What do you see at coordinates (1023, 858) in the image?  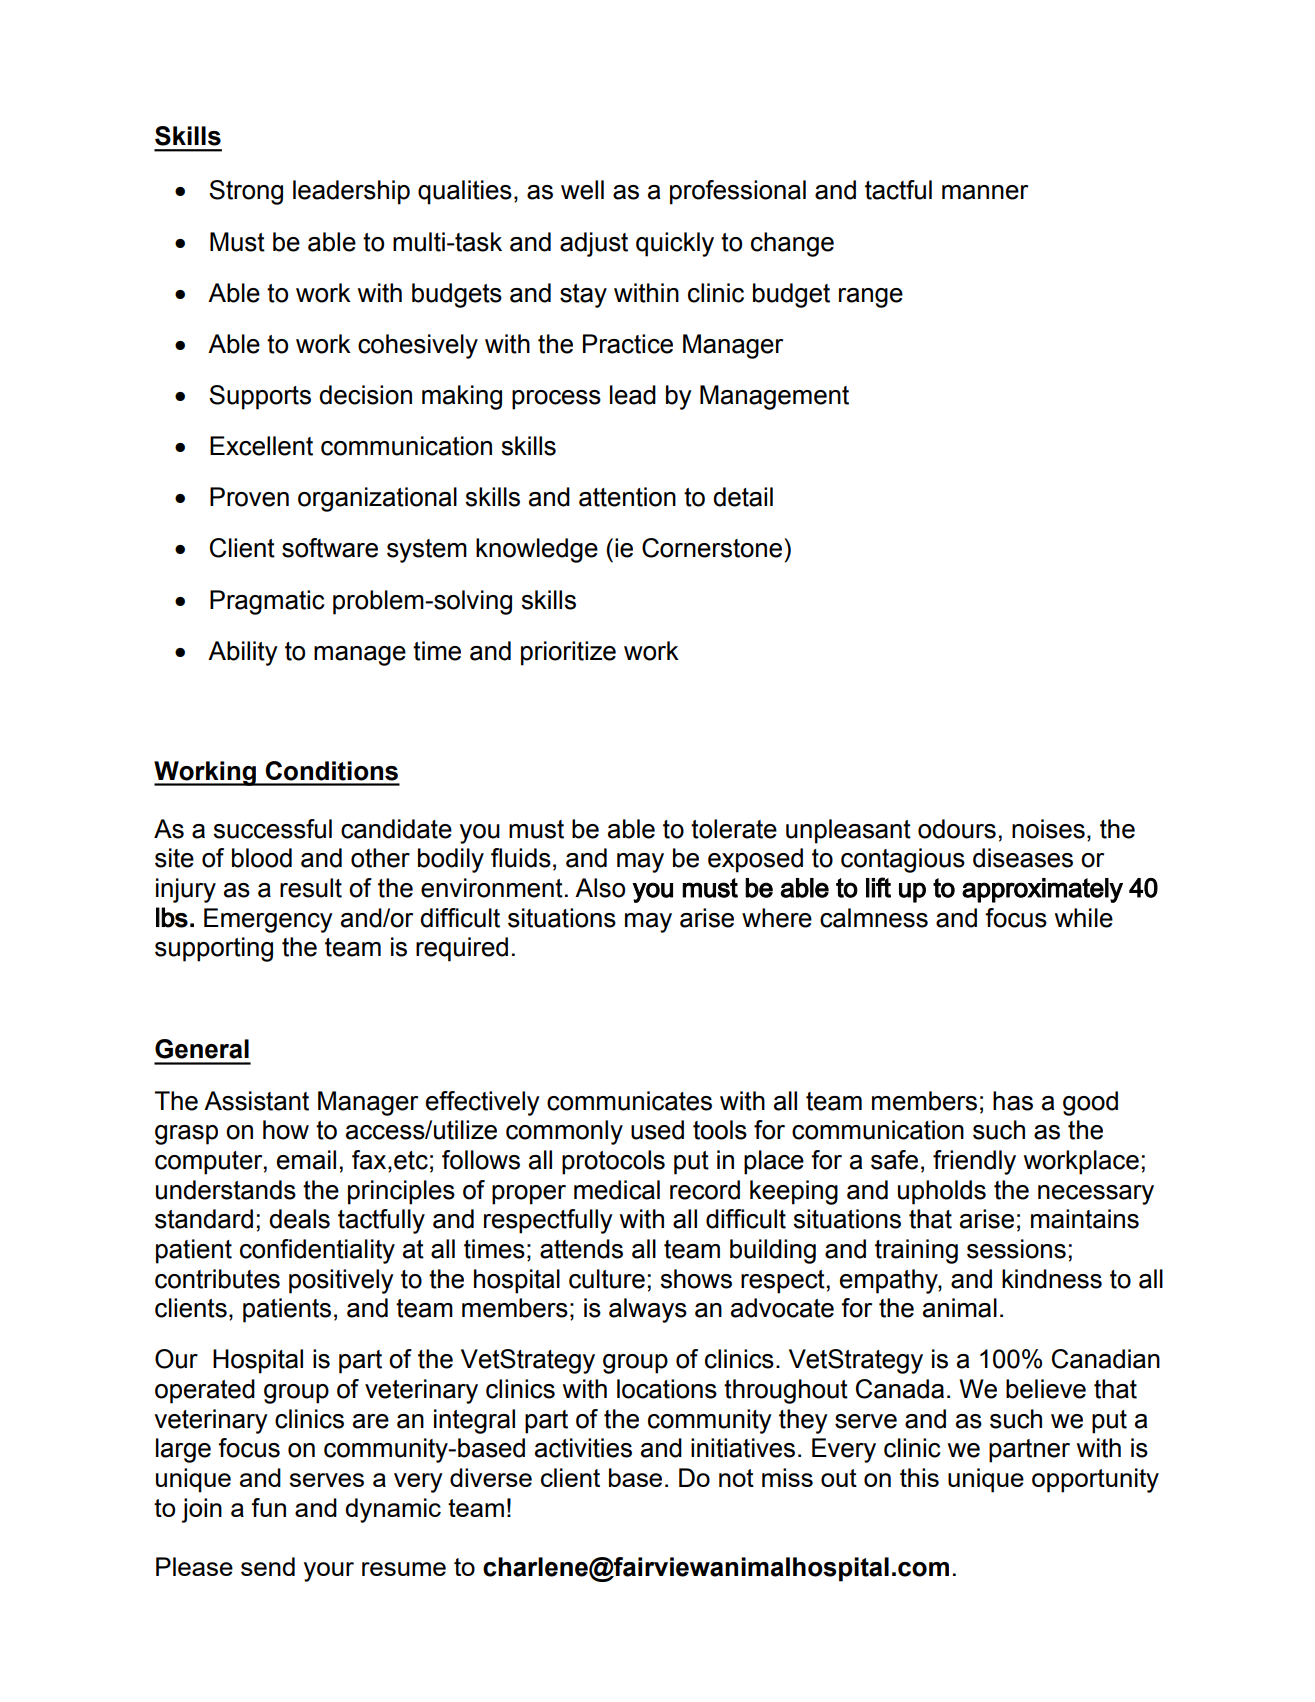 I see `diseases` at bounding box center [1023, 858].
